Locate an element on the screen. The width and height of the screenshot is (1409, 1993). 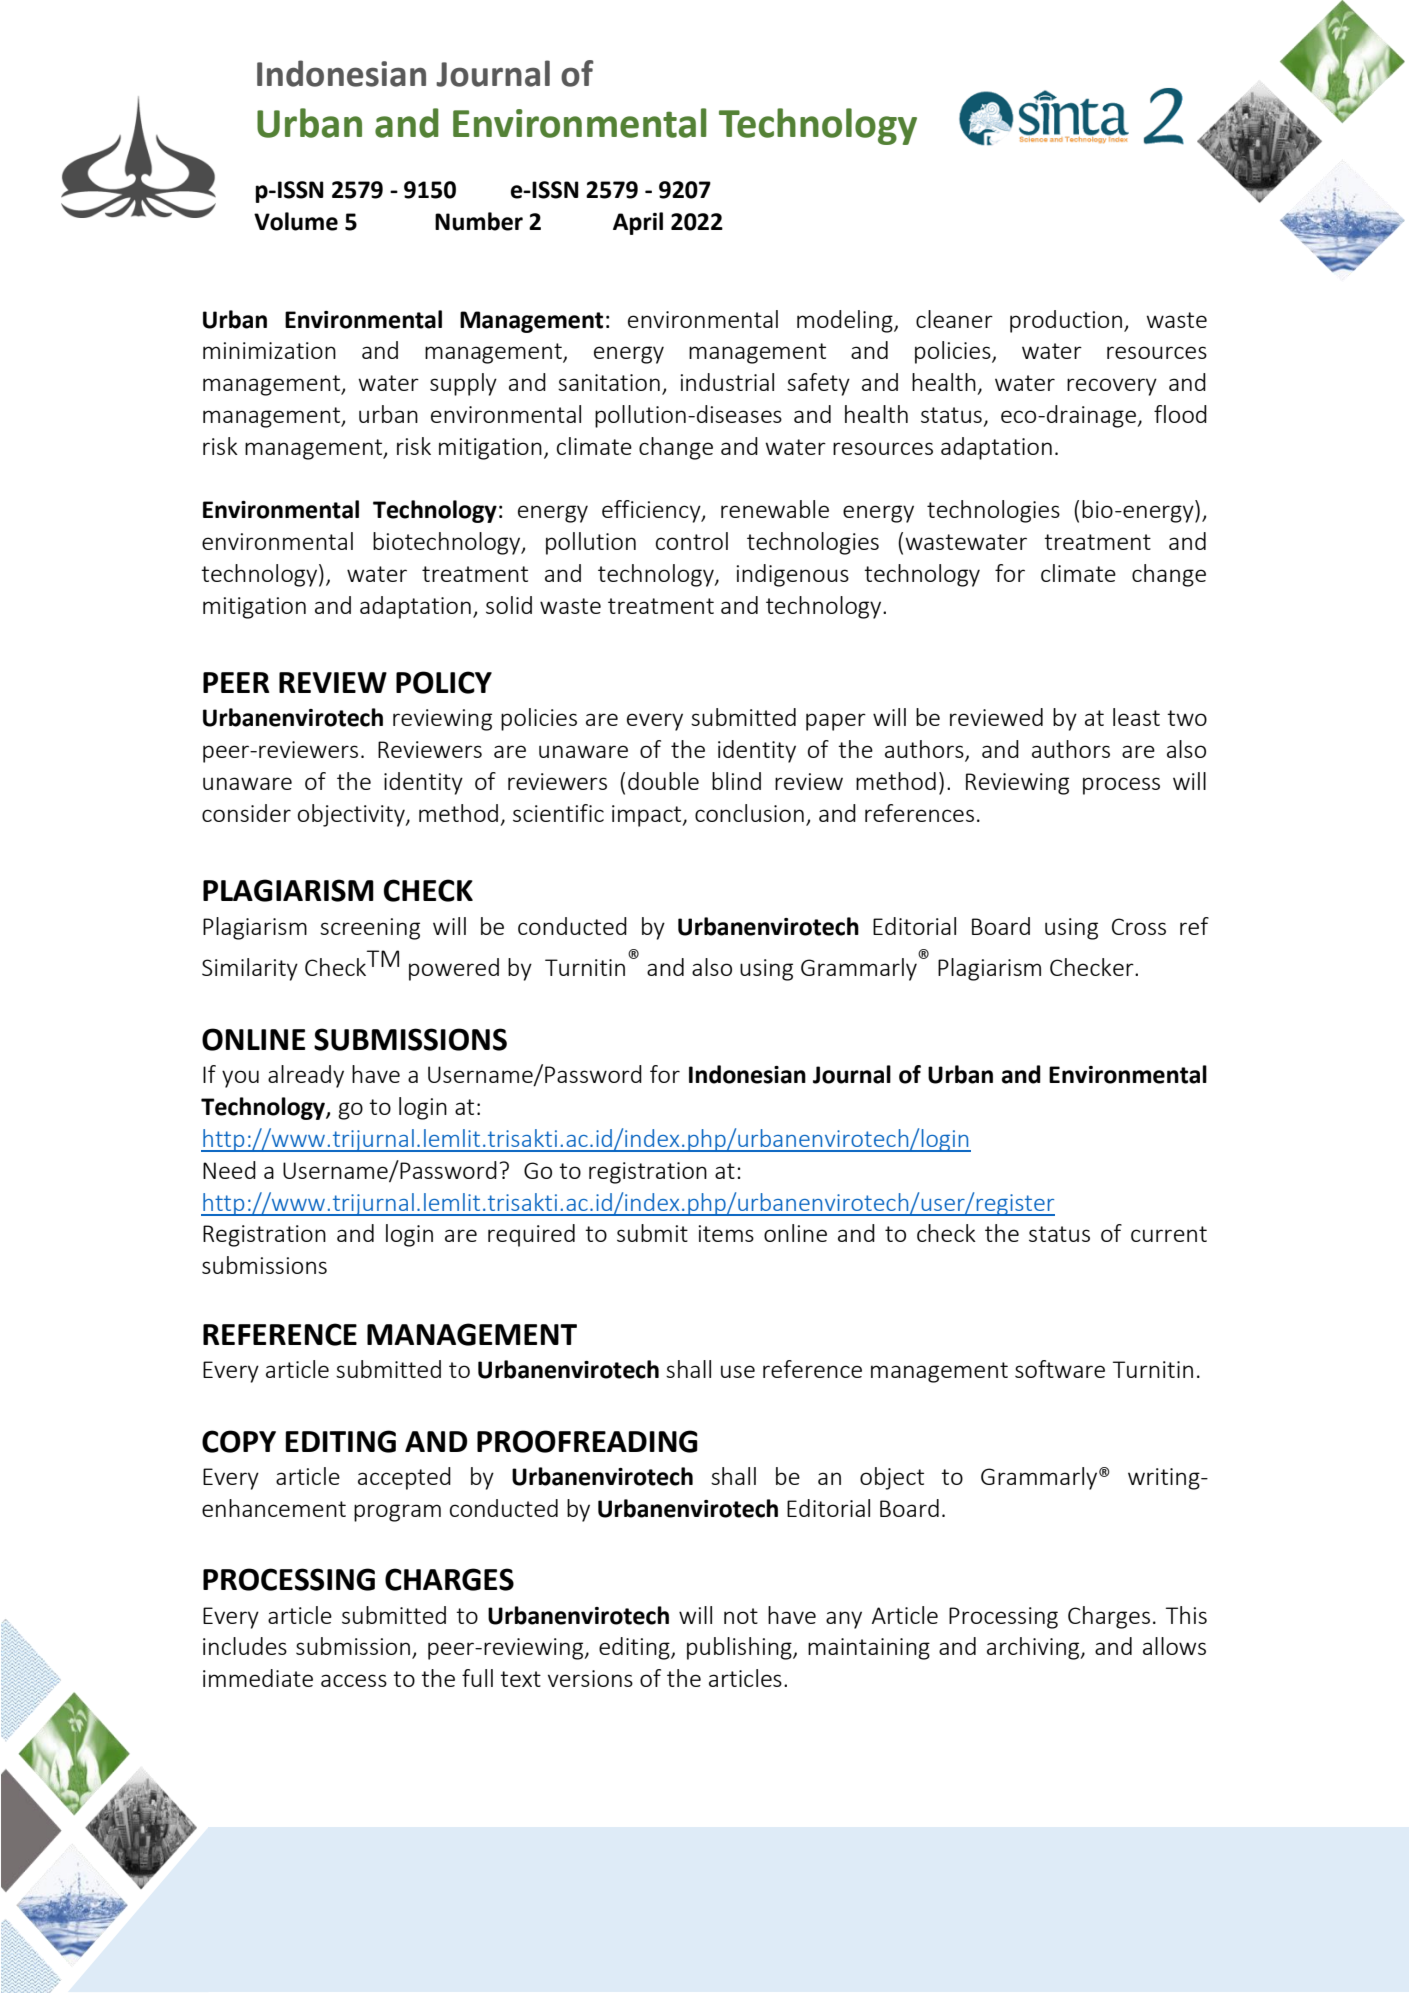
screening is located at coordinates (370, 929).
